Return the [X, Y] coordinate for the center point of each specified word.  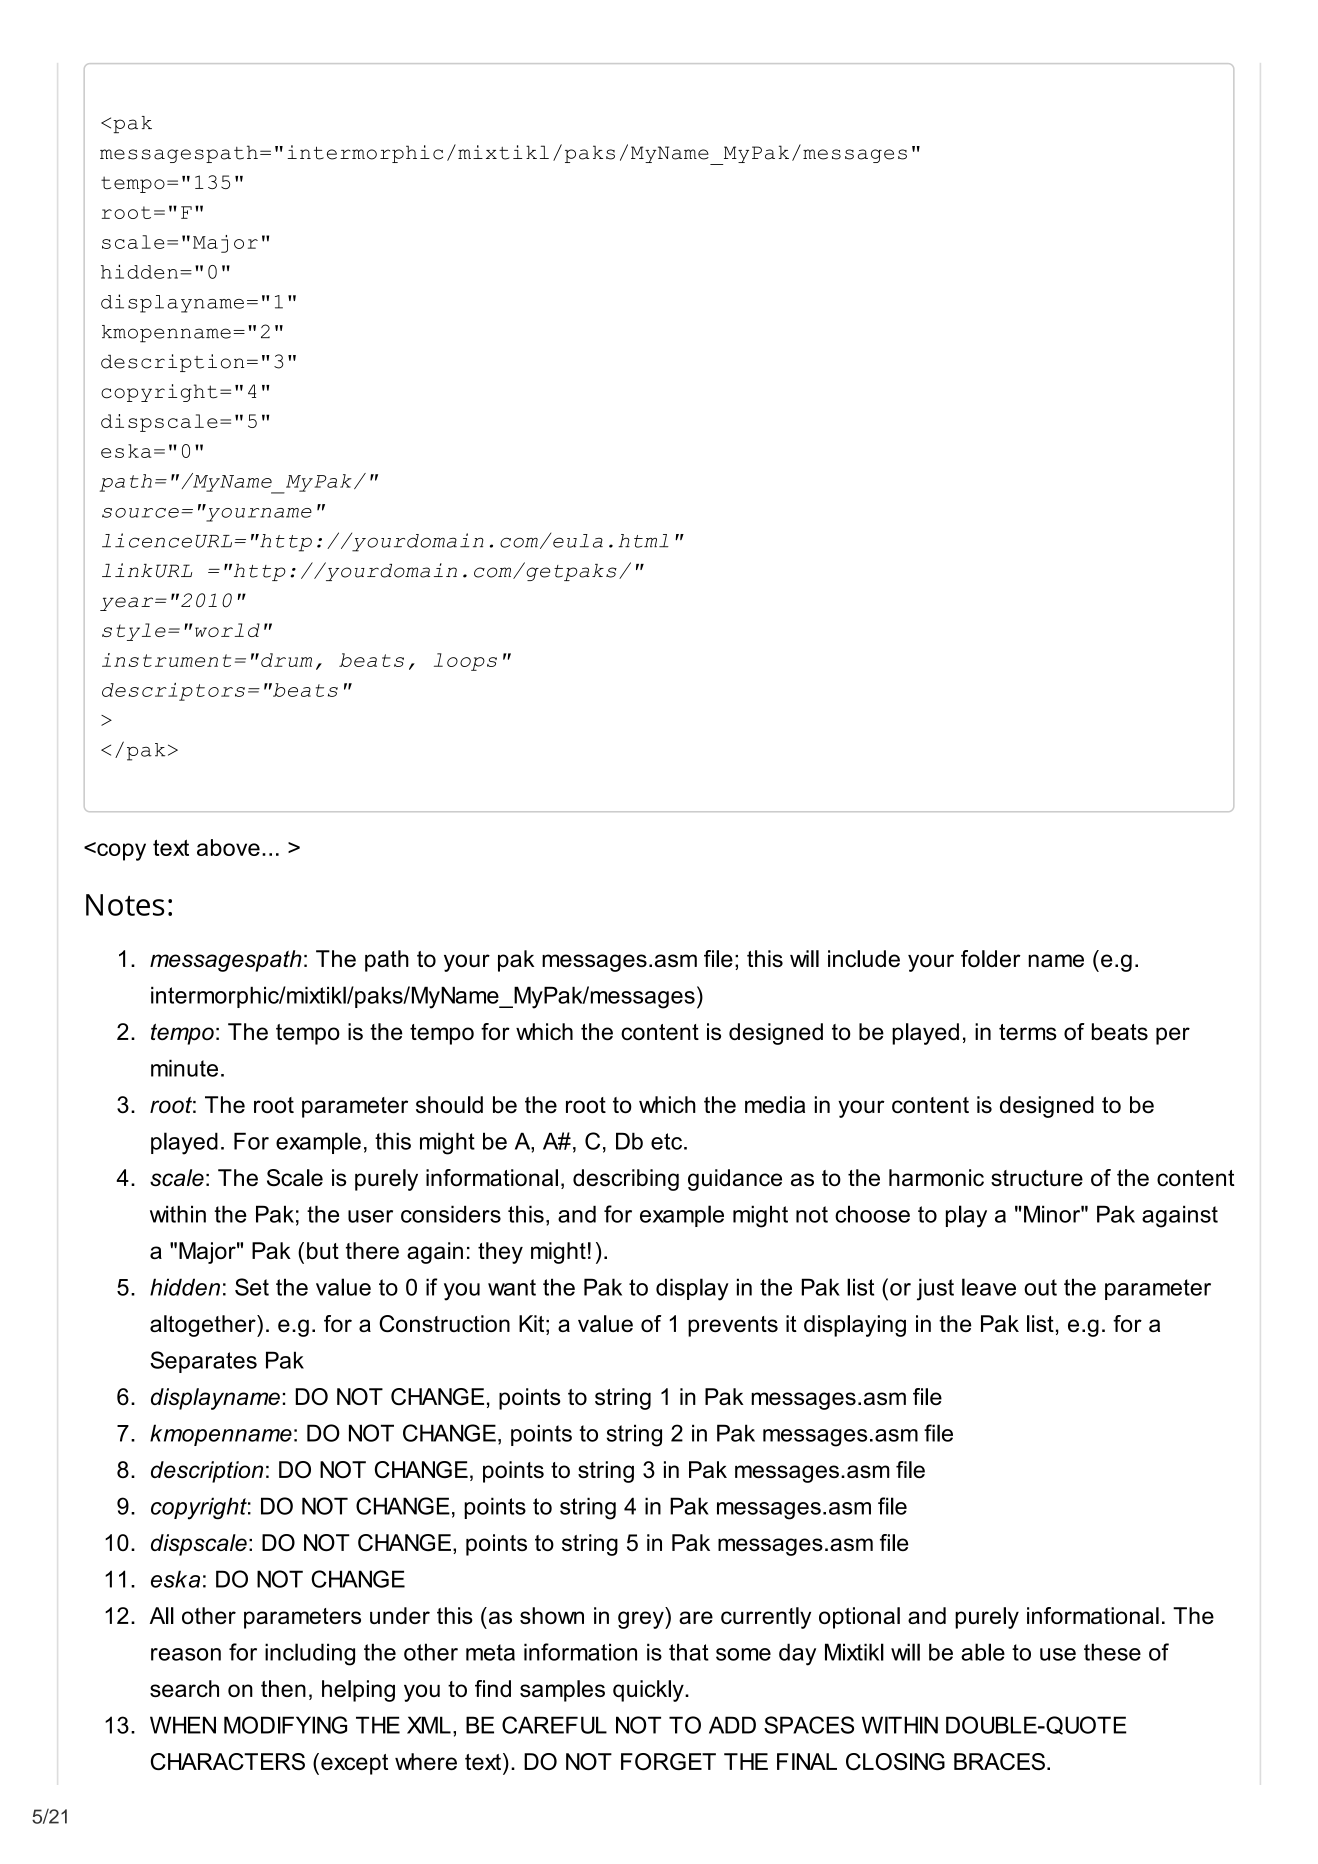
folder [991, 959]
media [775, 1104]
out [1040, 1287]
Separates [203, 1362]
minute [184, 1068]
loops [465, 662]
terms [1028, 1032]
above [228, 847]
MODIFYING [285, 1725]
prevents [733, 1326]
